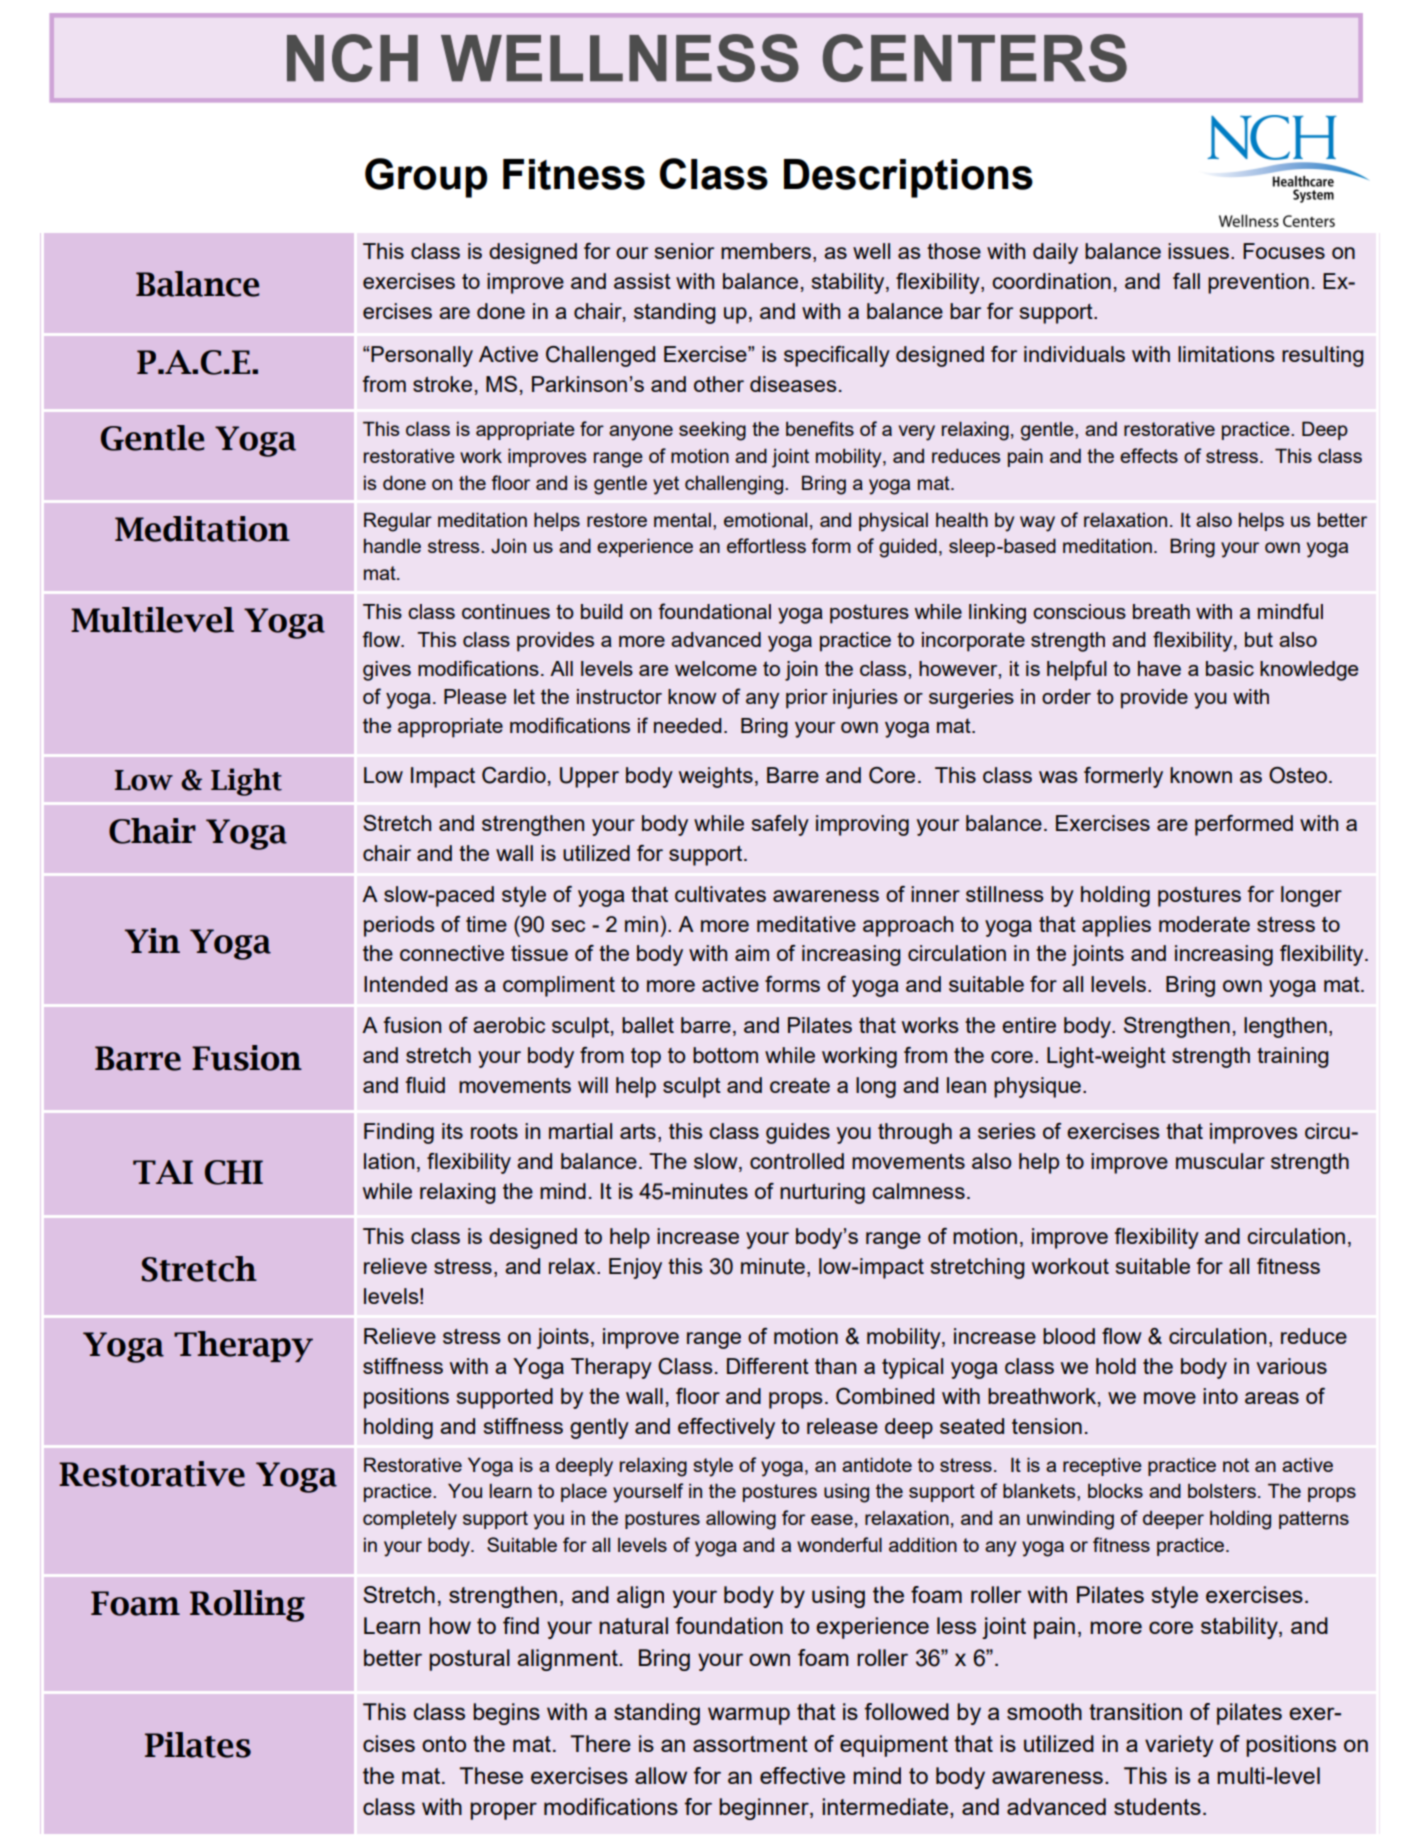 The width and height of the screenshot is (1420, 1838). What do you see at coordinates (163, 1172) in the screenshot?
I see `TAI` at bounding box center [163, 1172].
